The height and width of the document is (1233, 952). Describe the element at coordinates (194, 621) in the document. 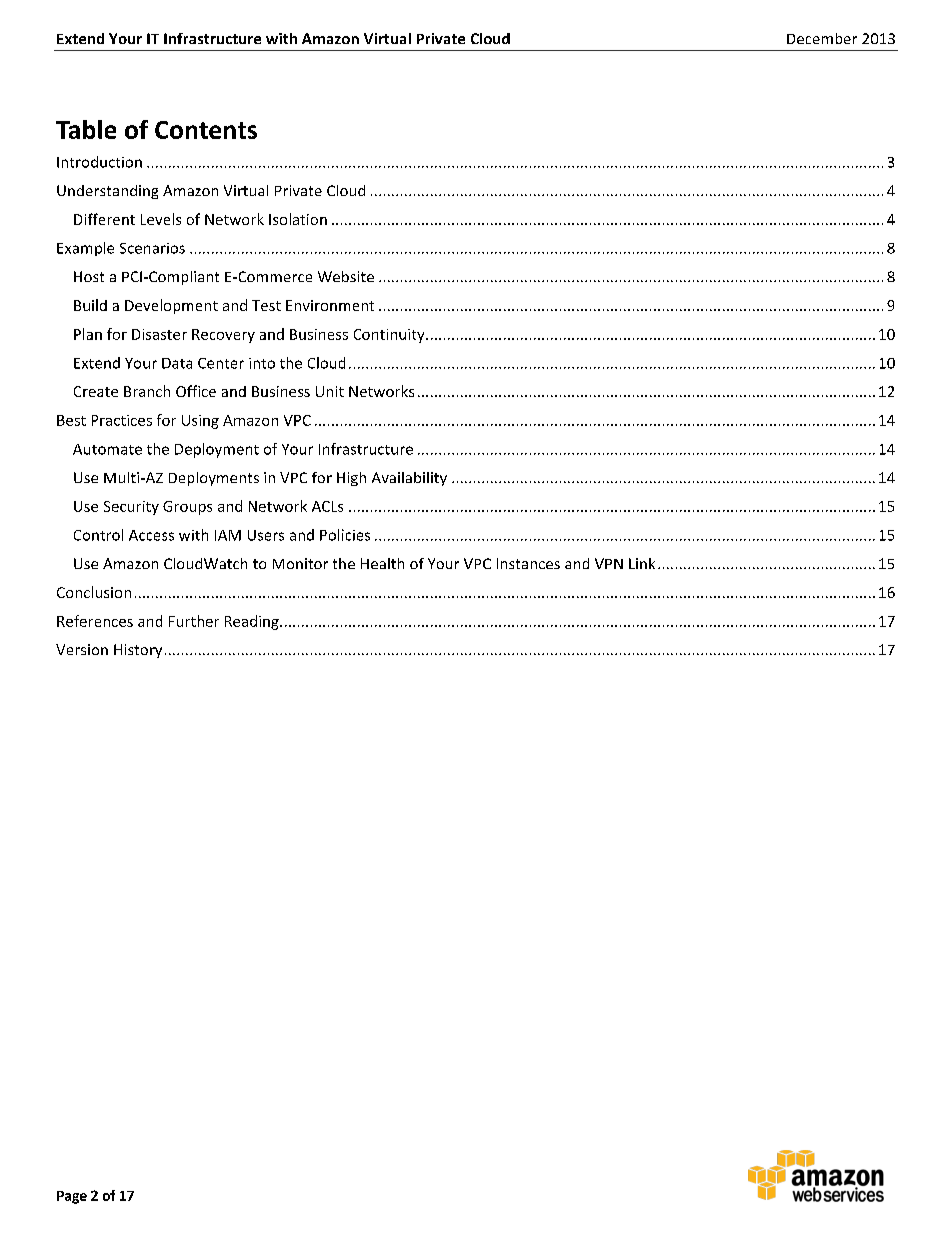

I see `Further` at that location.
